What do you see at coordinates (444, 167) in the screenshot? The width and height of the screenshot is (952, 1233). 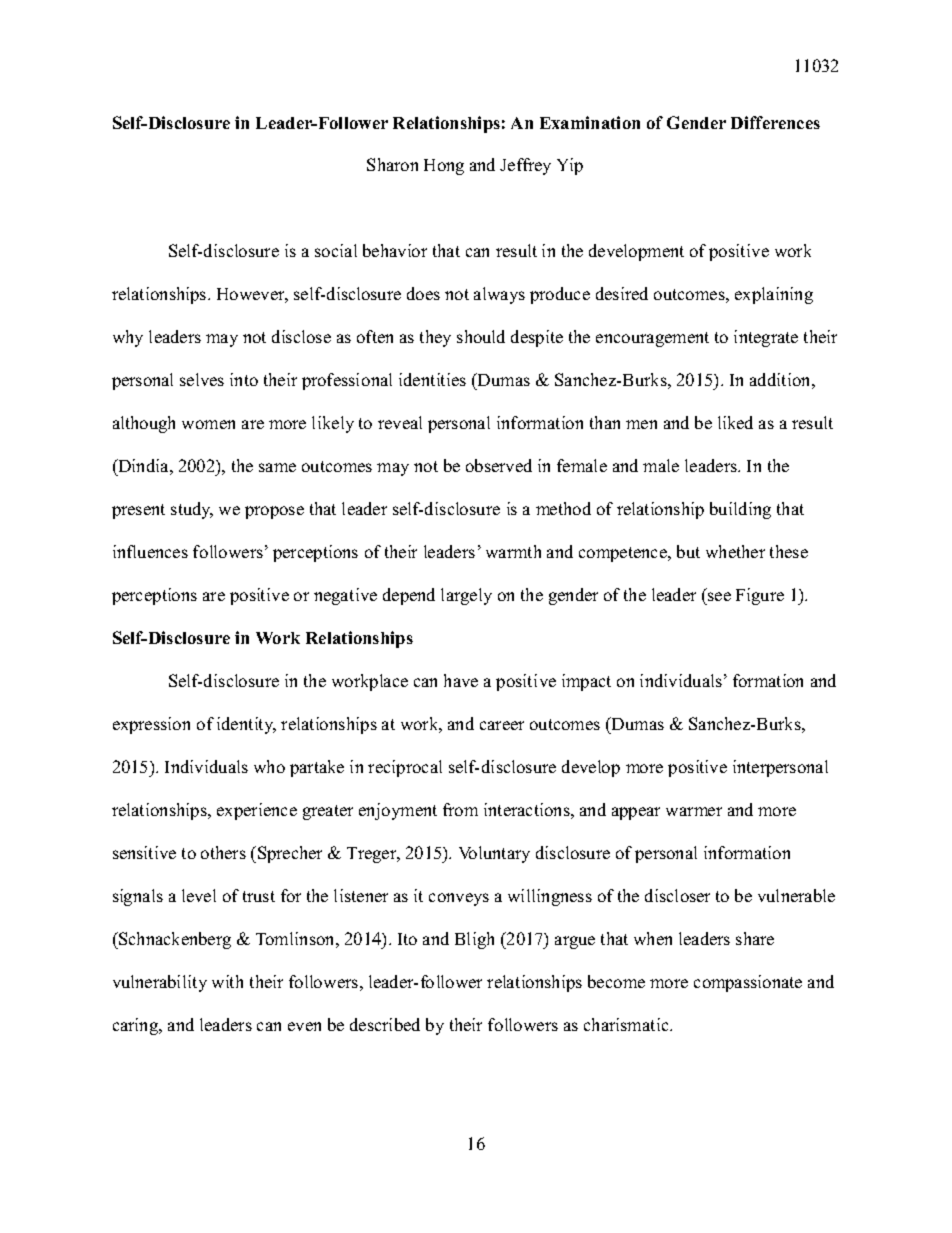 I see `Hong` at bounding box center [444, 167].
